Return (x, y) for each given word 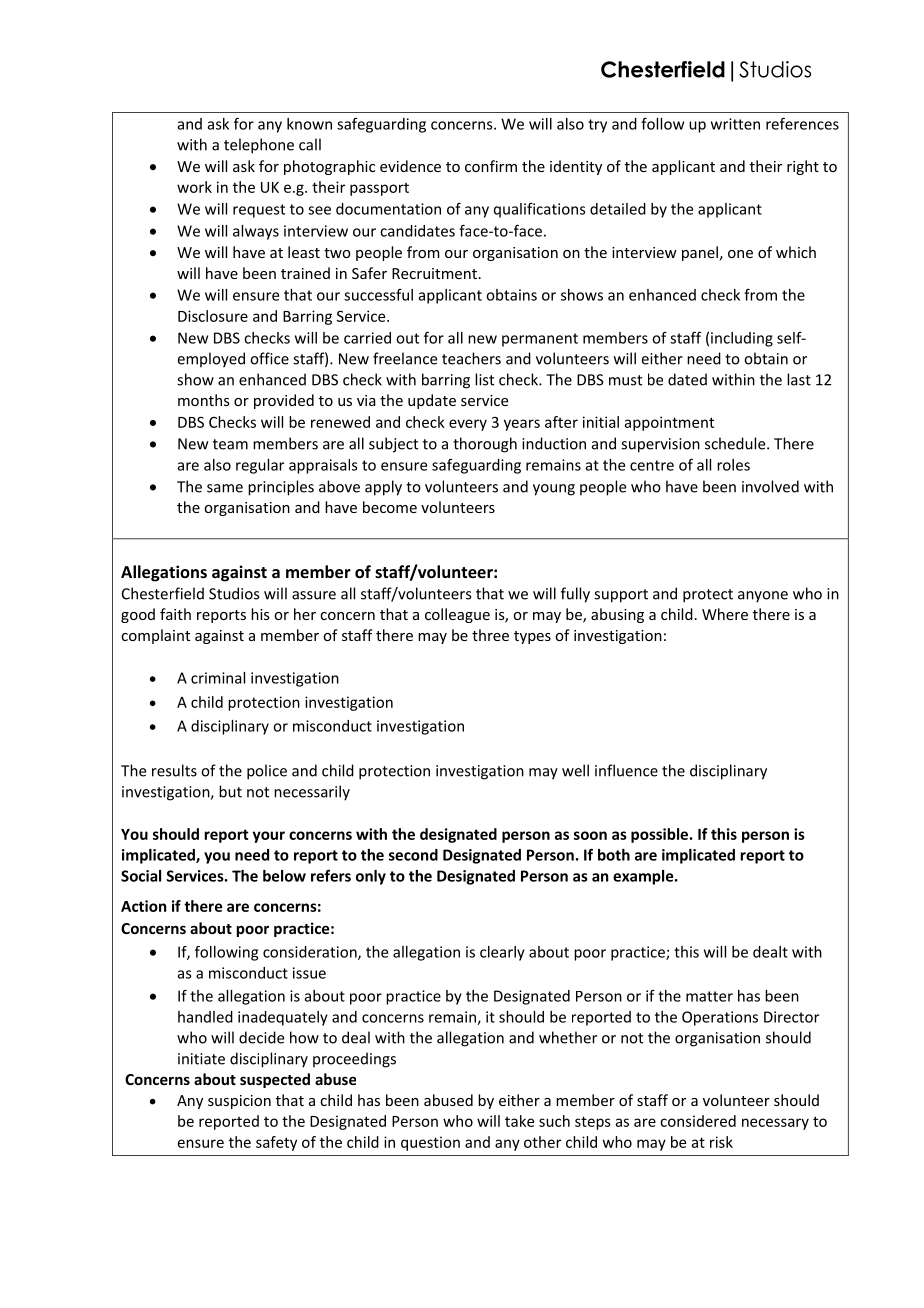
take (519, 1121)
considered (698, 1121)
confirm (491, 166)
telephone (259, 146)
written (735, 124)
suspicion (239, 1102)
